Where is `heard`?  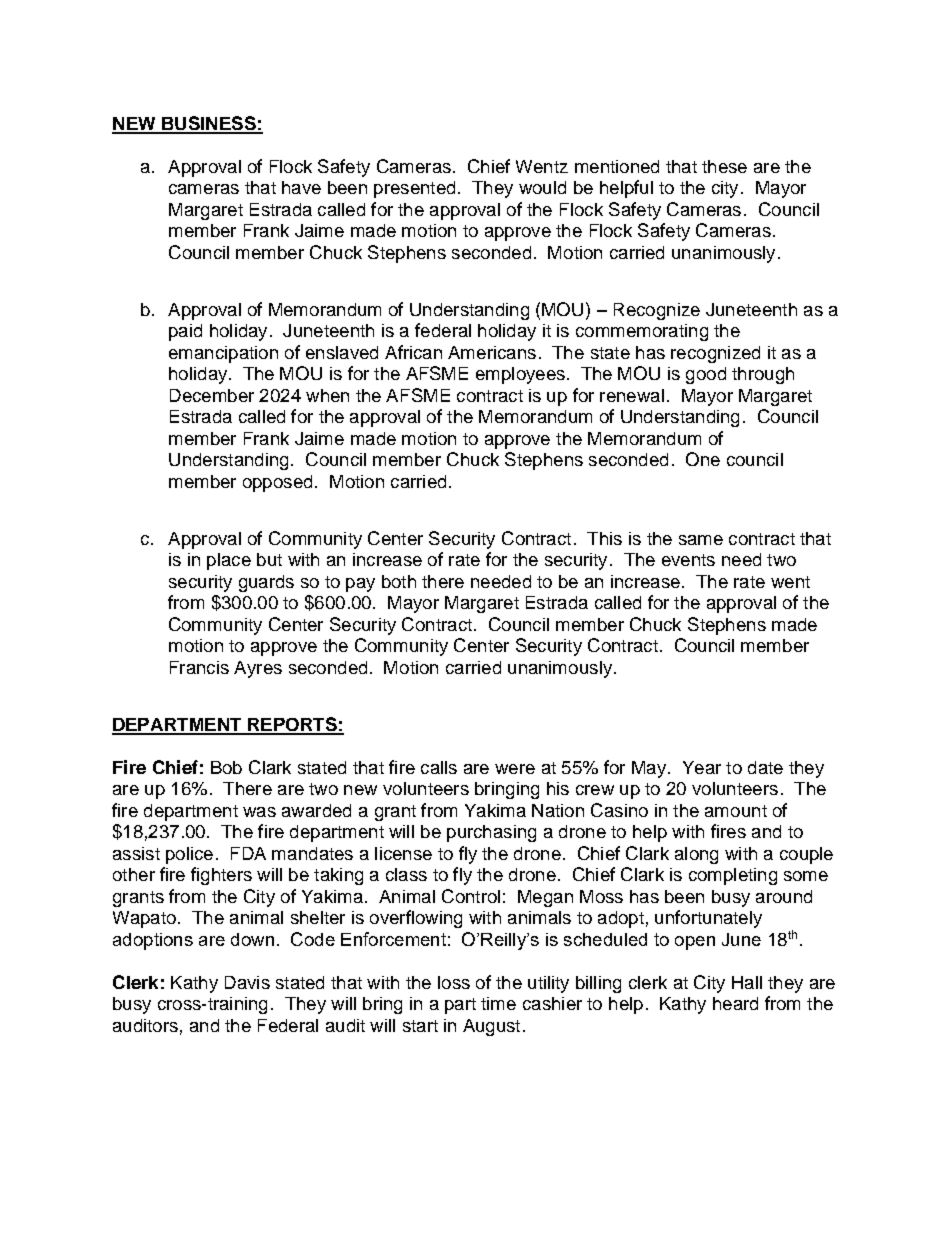
heard is located at coordinates (735, 1003).
